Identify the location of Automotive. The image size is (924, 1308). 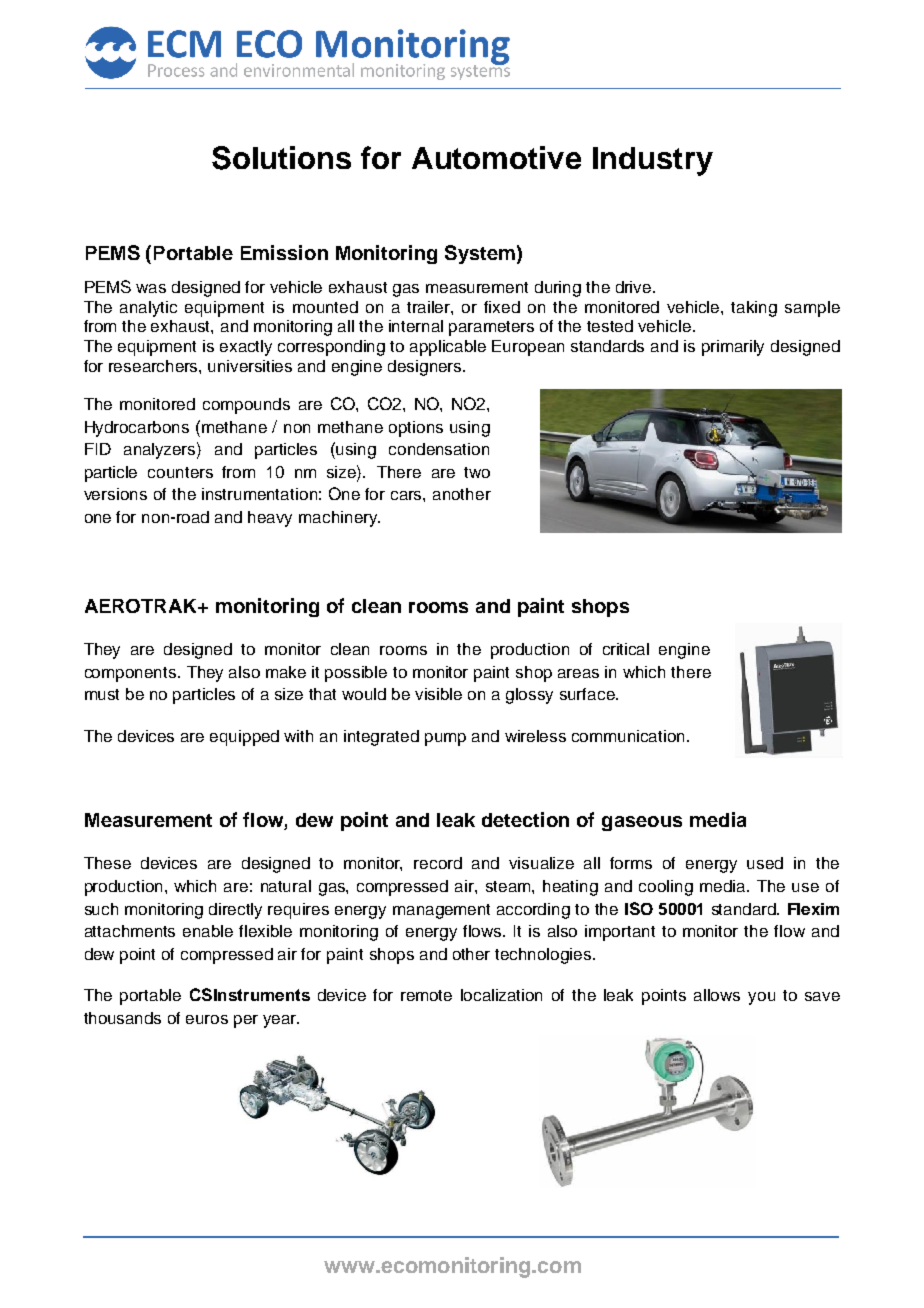
(496, 157).
